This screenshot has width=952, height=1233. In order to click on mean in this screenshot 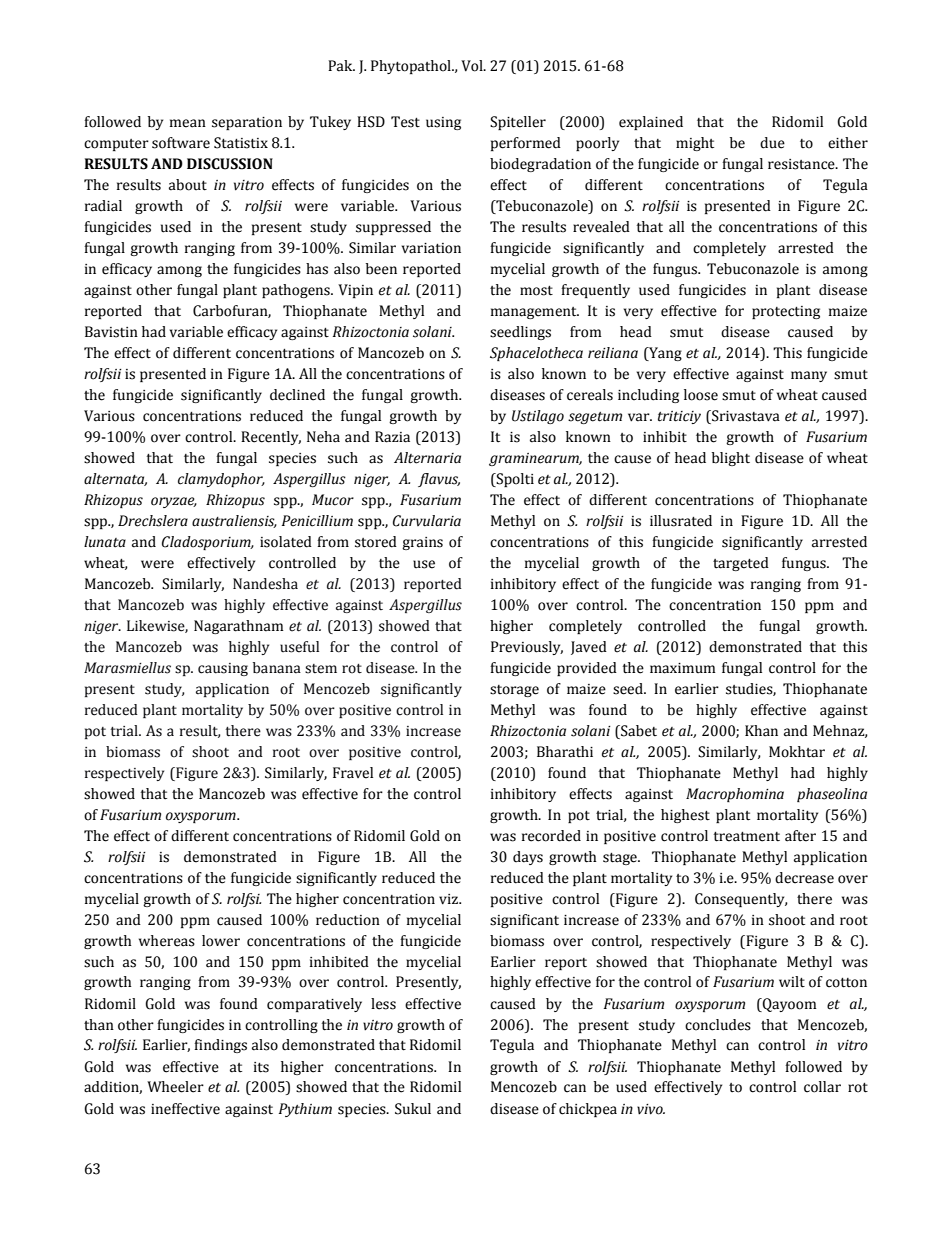, I will do `click(188, 123)`.
